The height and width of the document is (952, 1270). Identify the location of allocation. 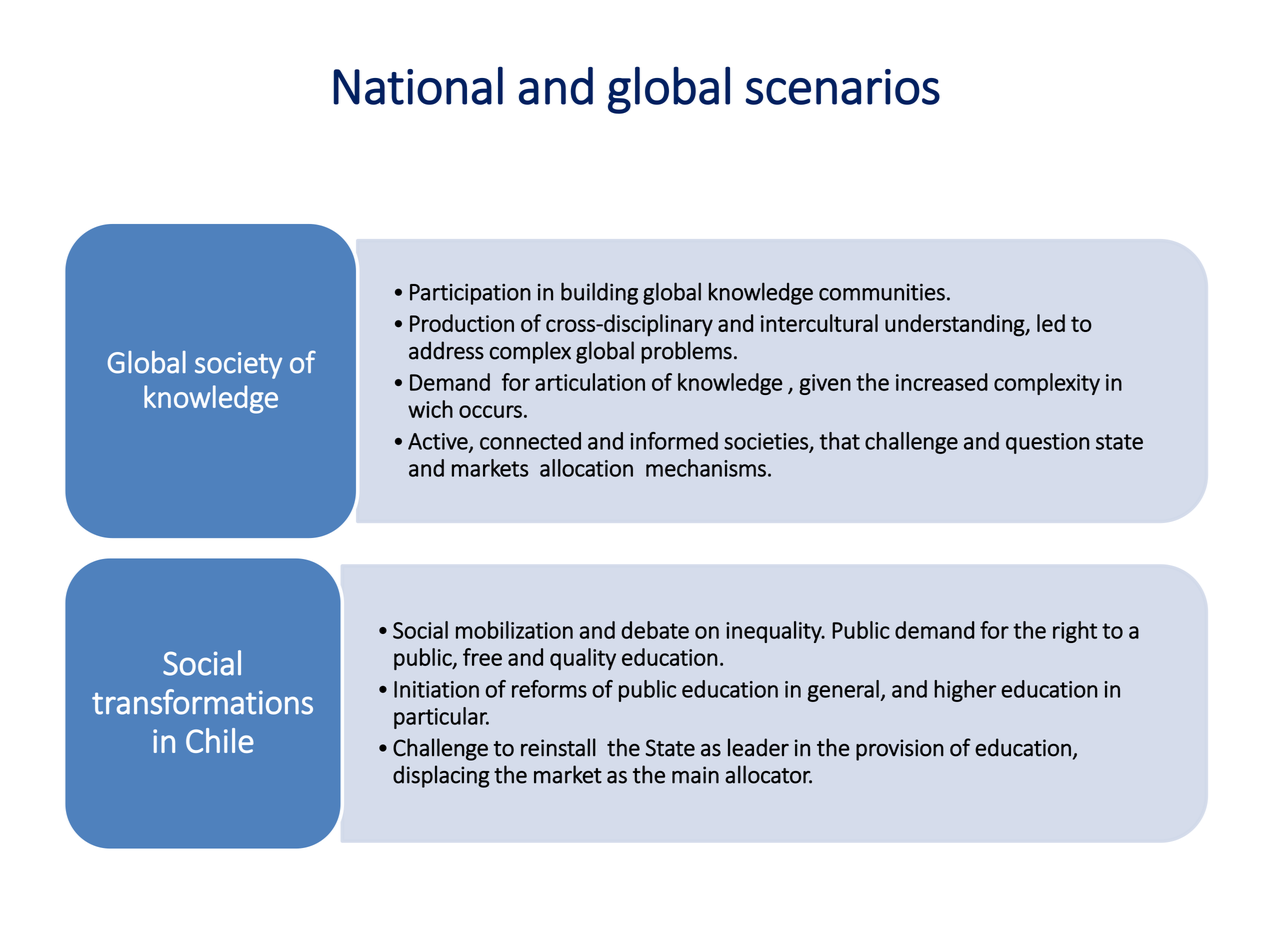
(586, 468).
